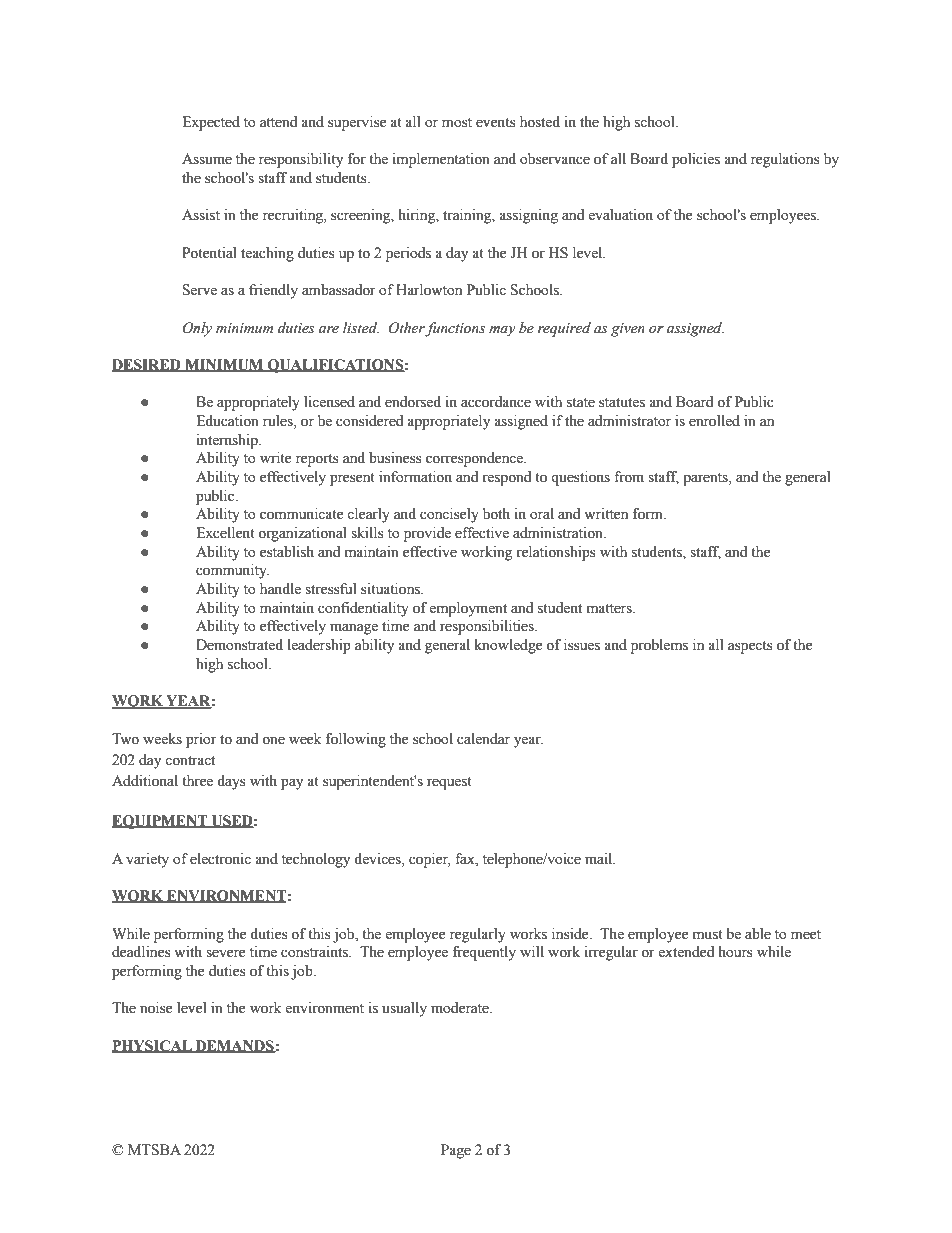  What do you see at coordinates (488, 627) in the screenshot?
I see `responsibilities` at bounding box center [488, 627].
